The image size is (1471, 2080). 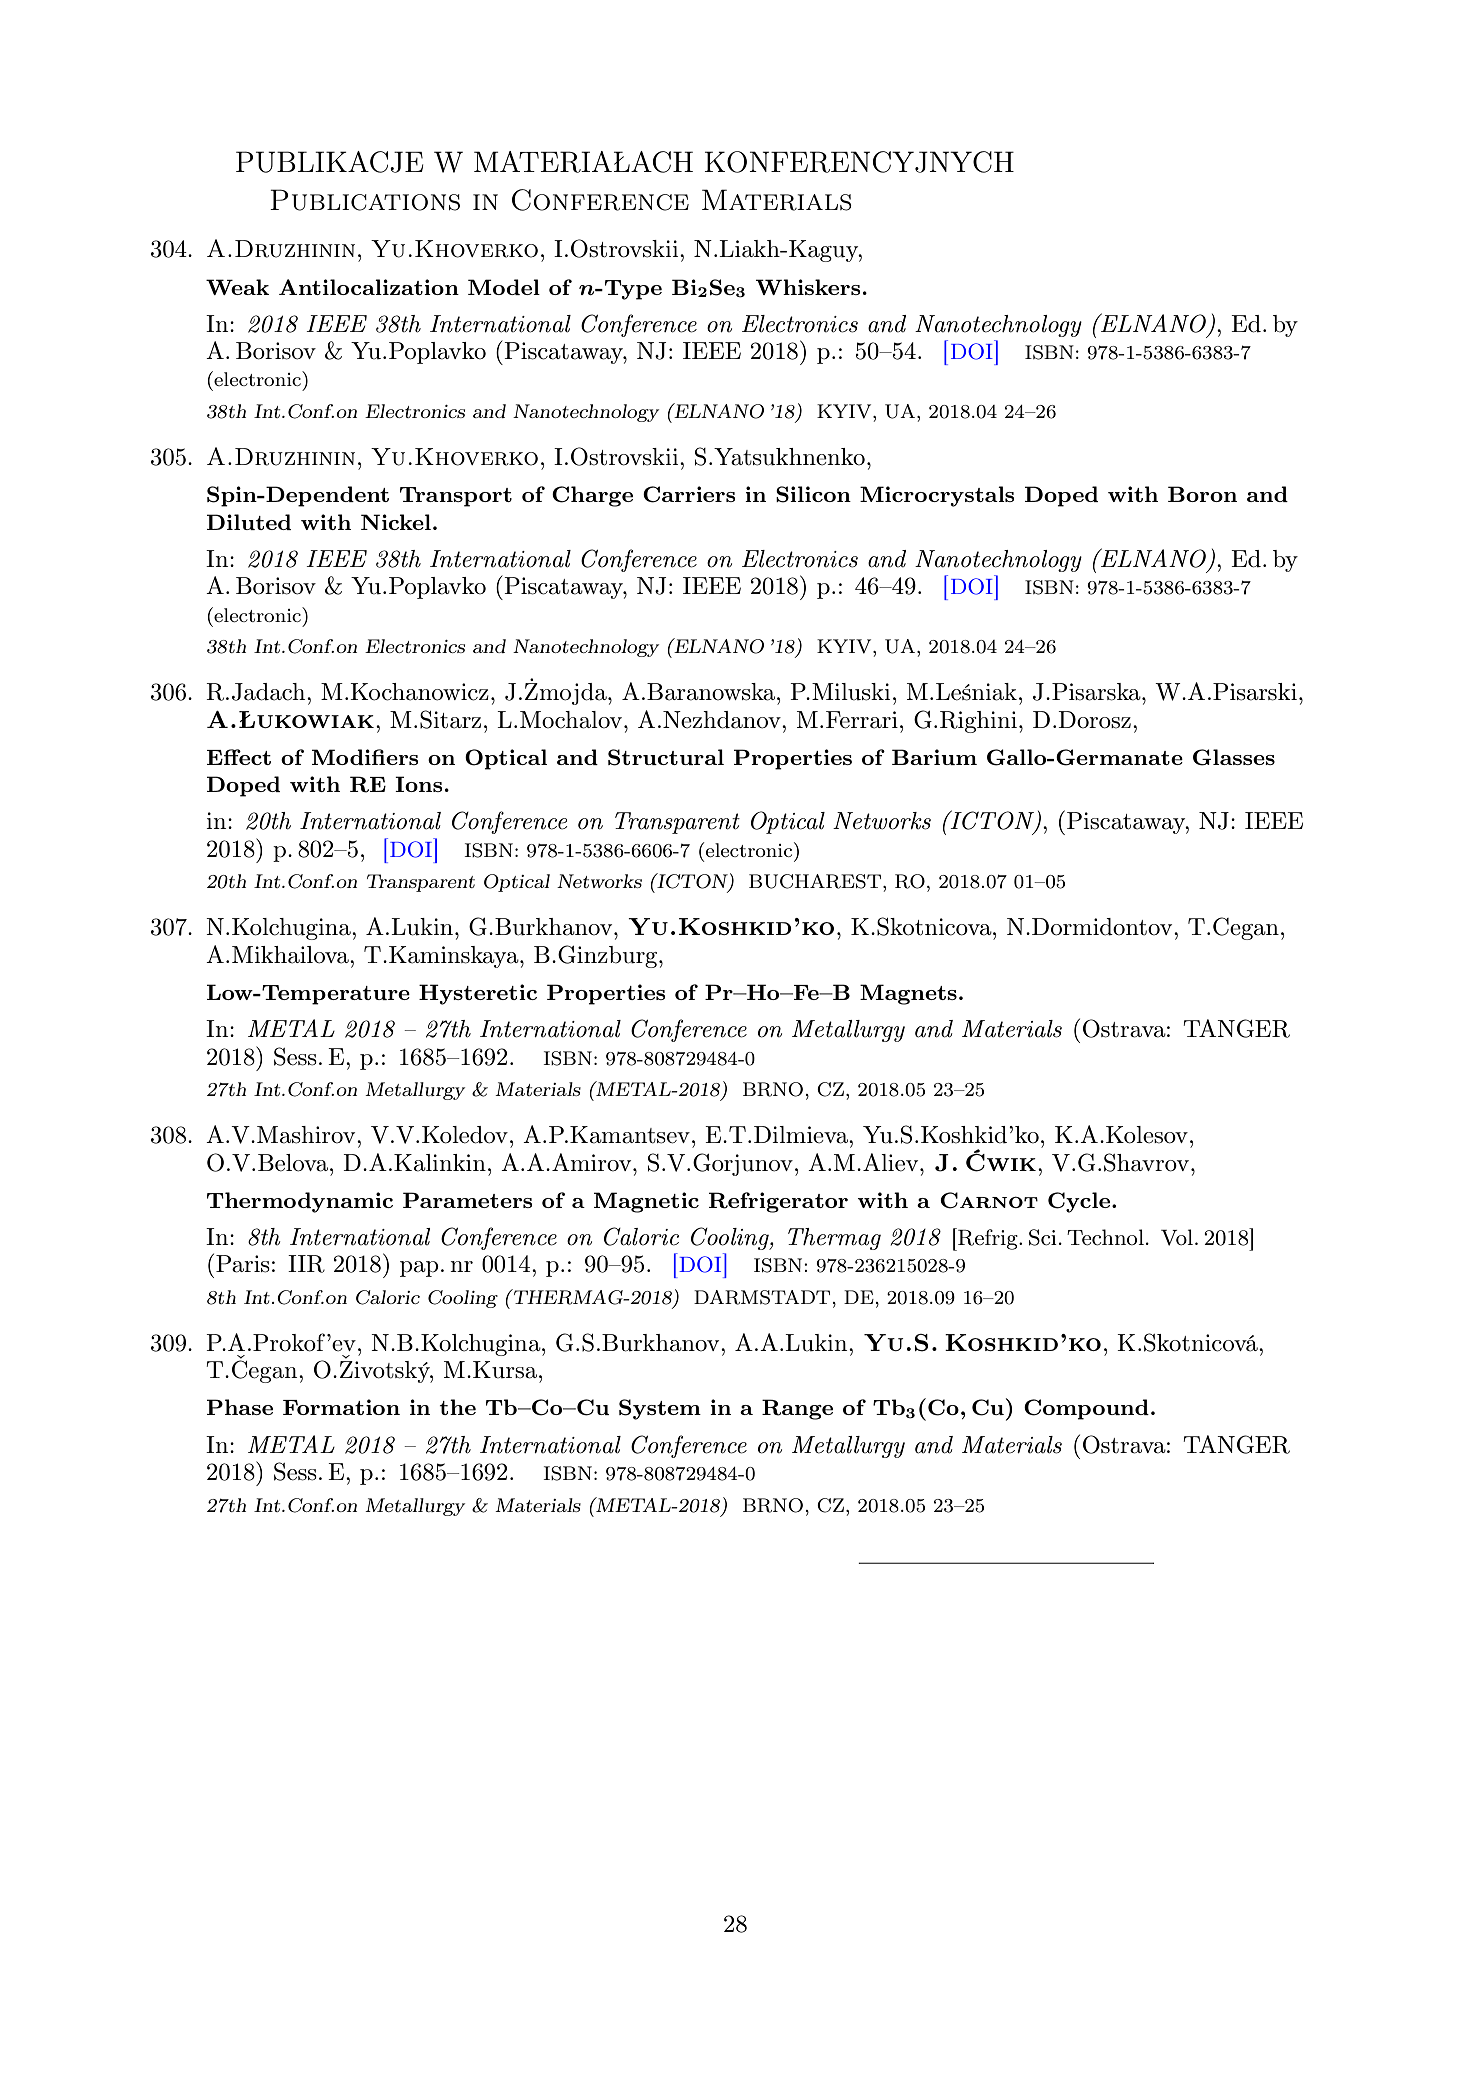 I want to click on Magnetic, so click(x=646, y=1202).
